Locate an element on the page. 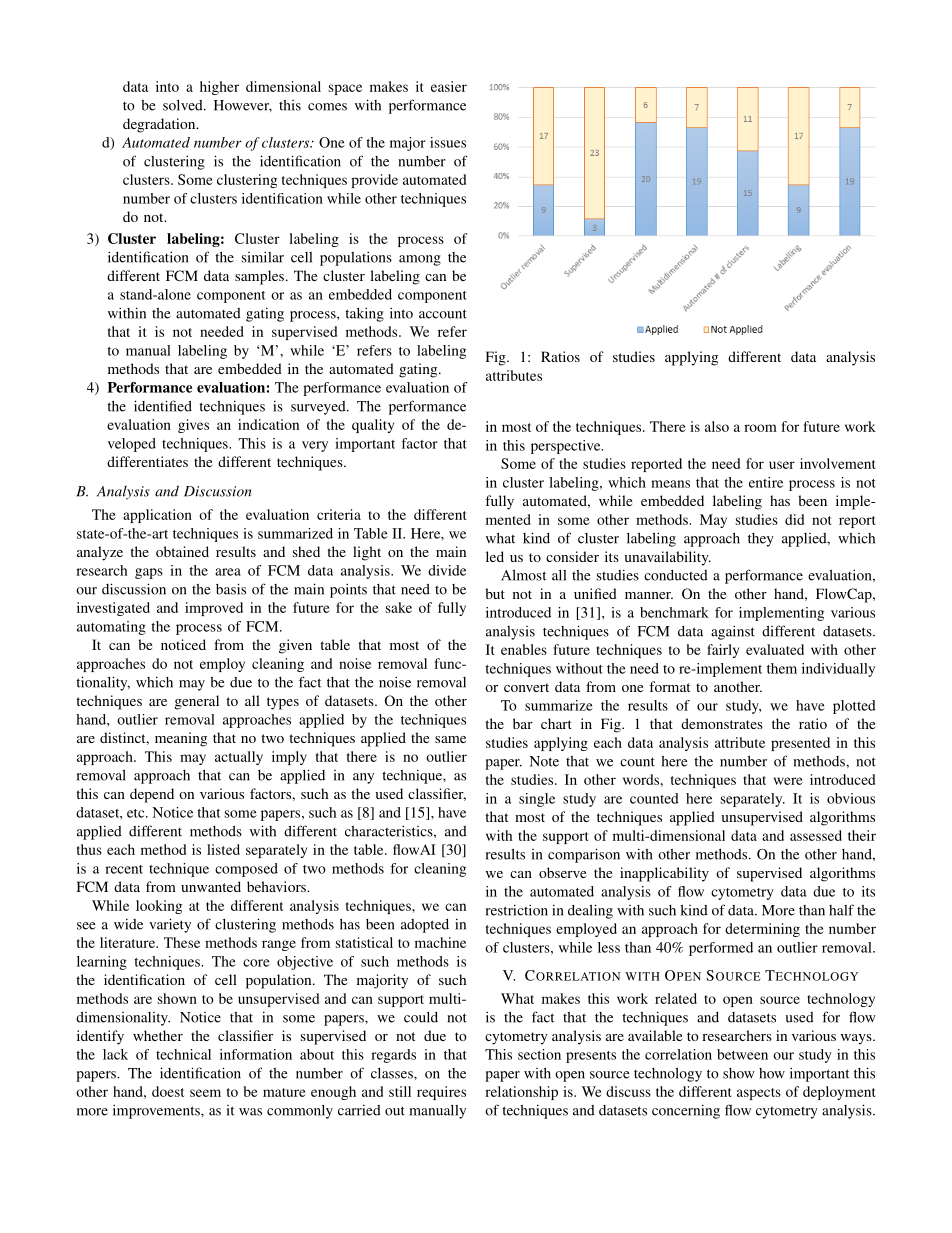 Image resolution: width=952 pixels, height=1233 pixels. against is located at coordinates (733, 632).
